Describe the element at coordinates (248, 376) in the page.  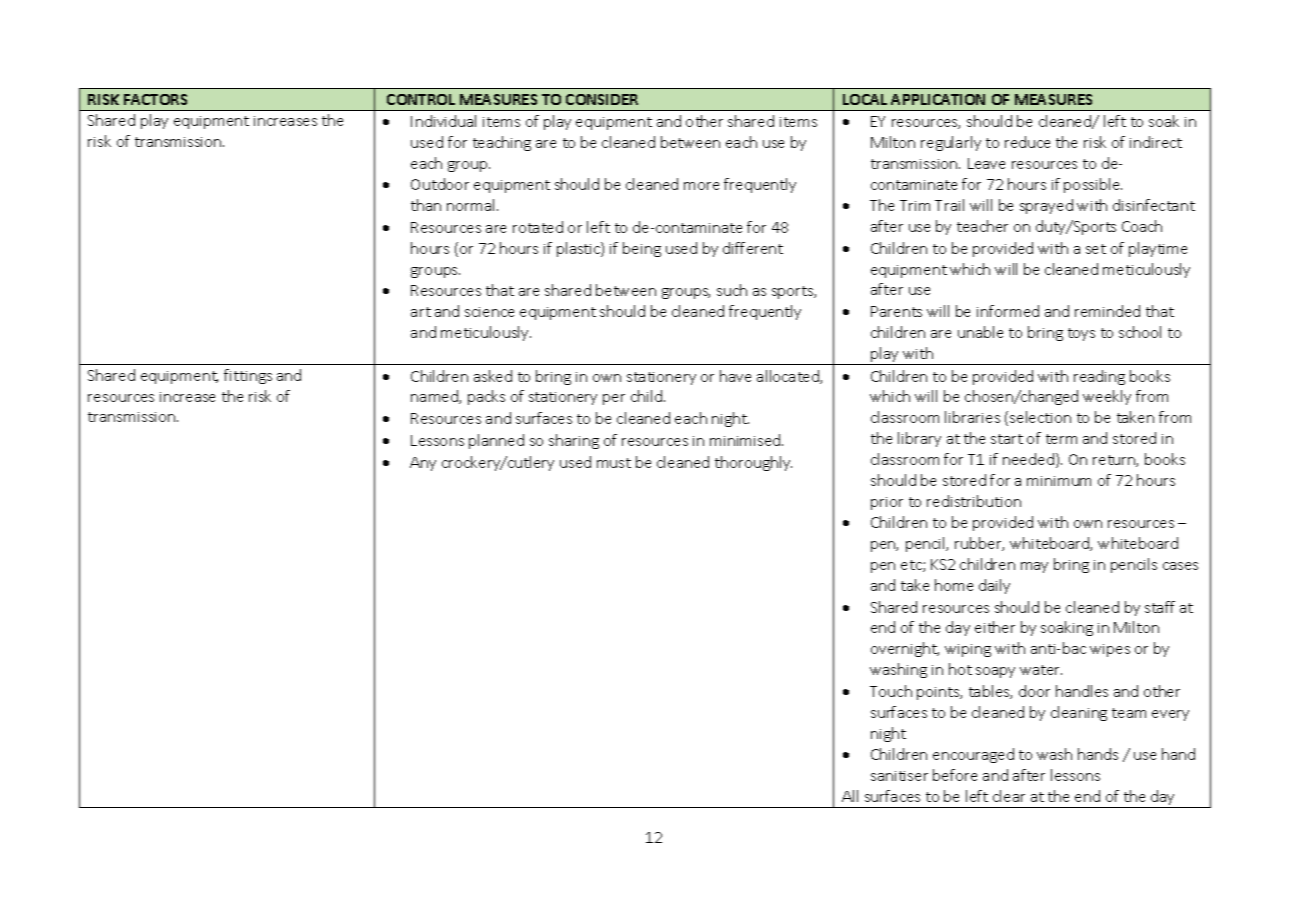
I see `fittings` at that location.
